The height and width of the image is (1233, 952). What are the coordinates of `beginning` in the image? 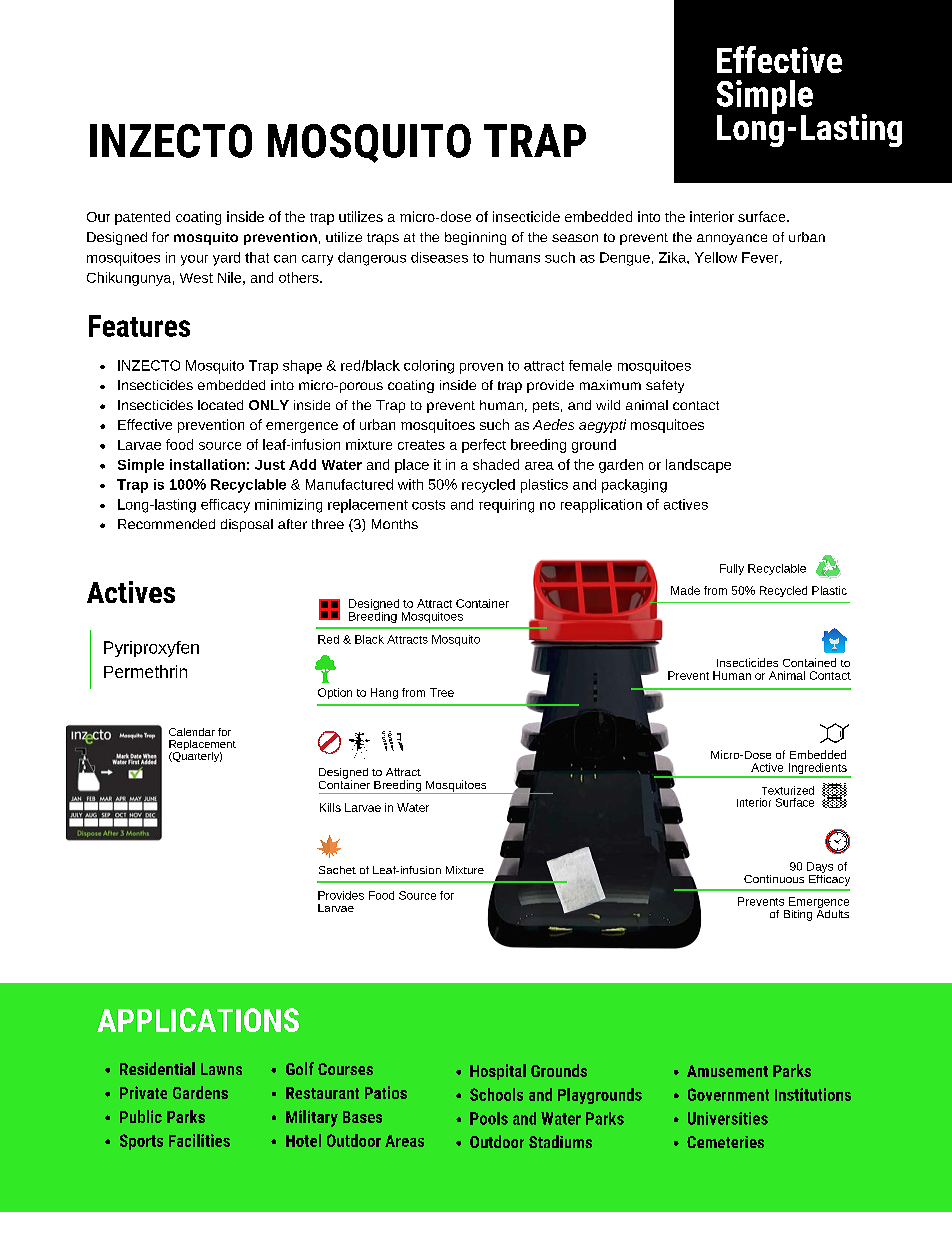 It's located at (475, 238).
